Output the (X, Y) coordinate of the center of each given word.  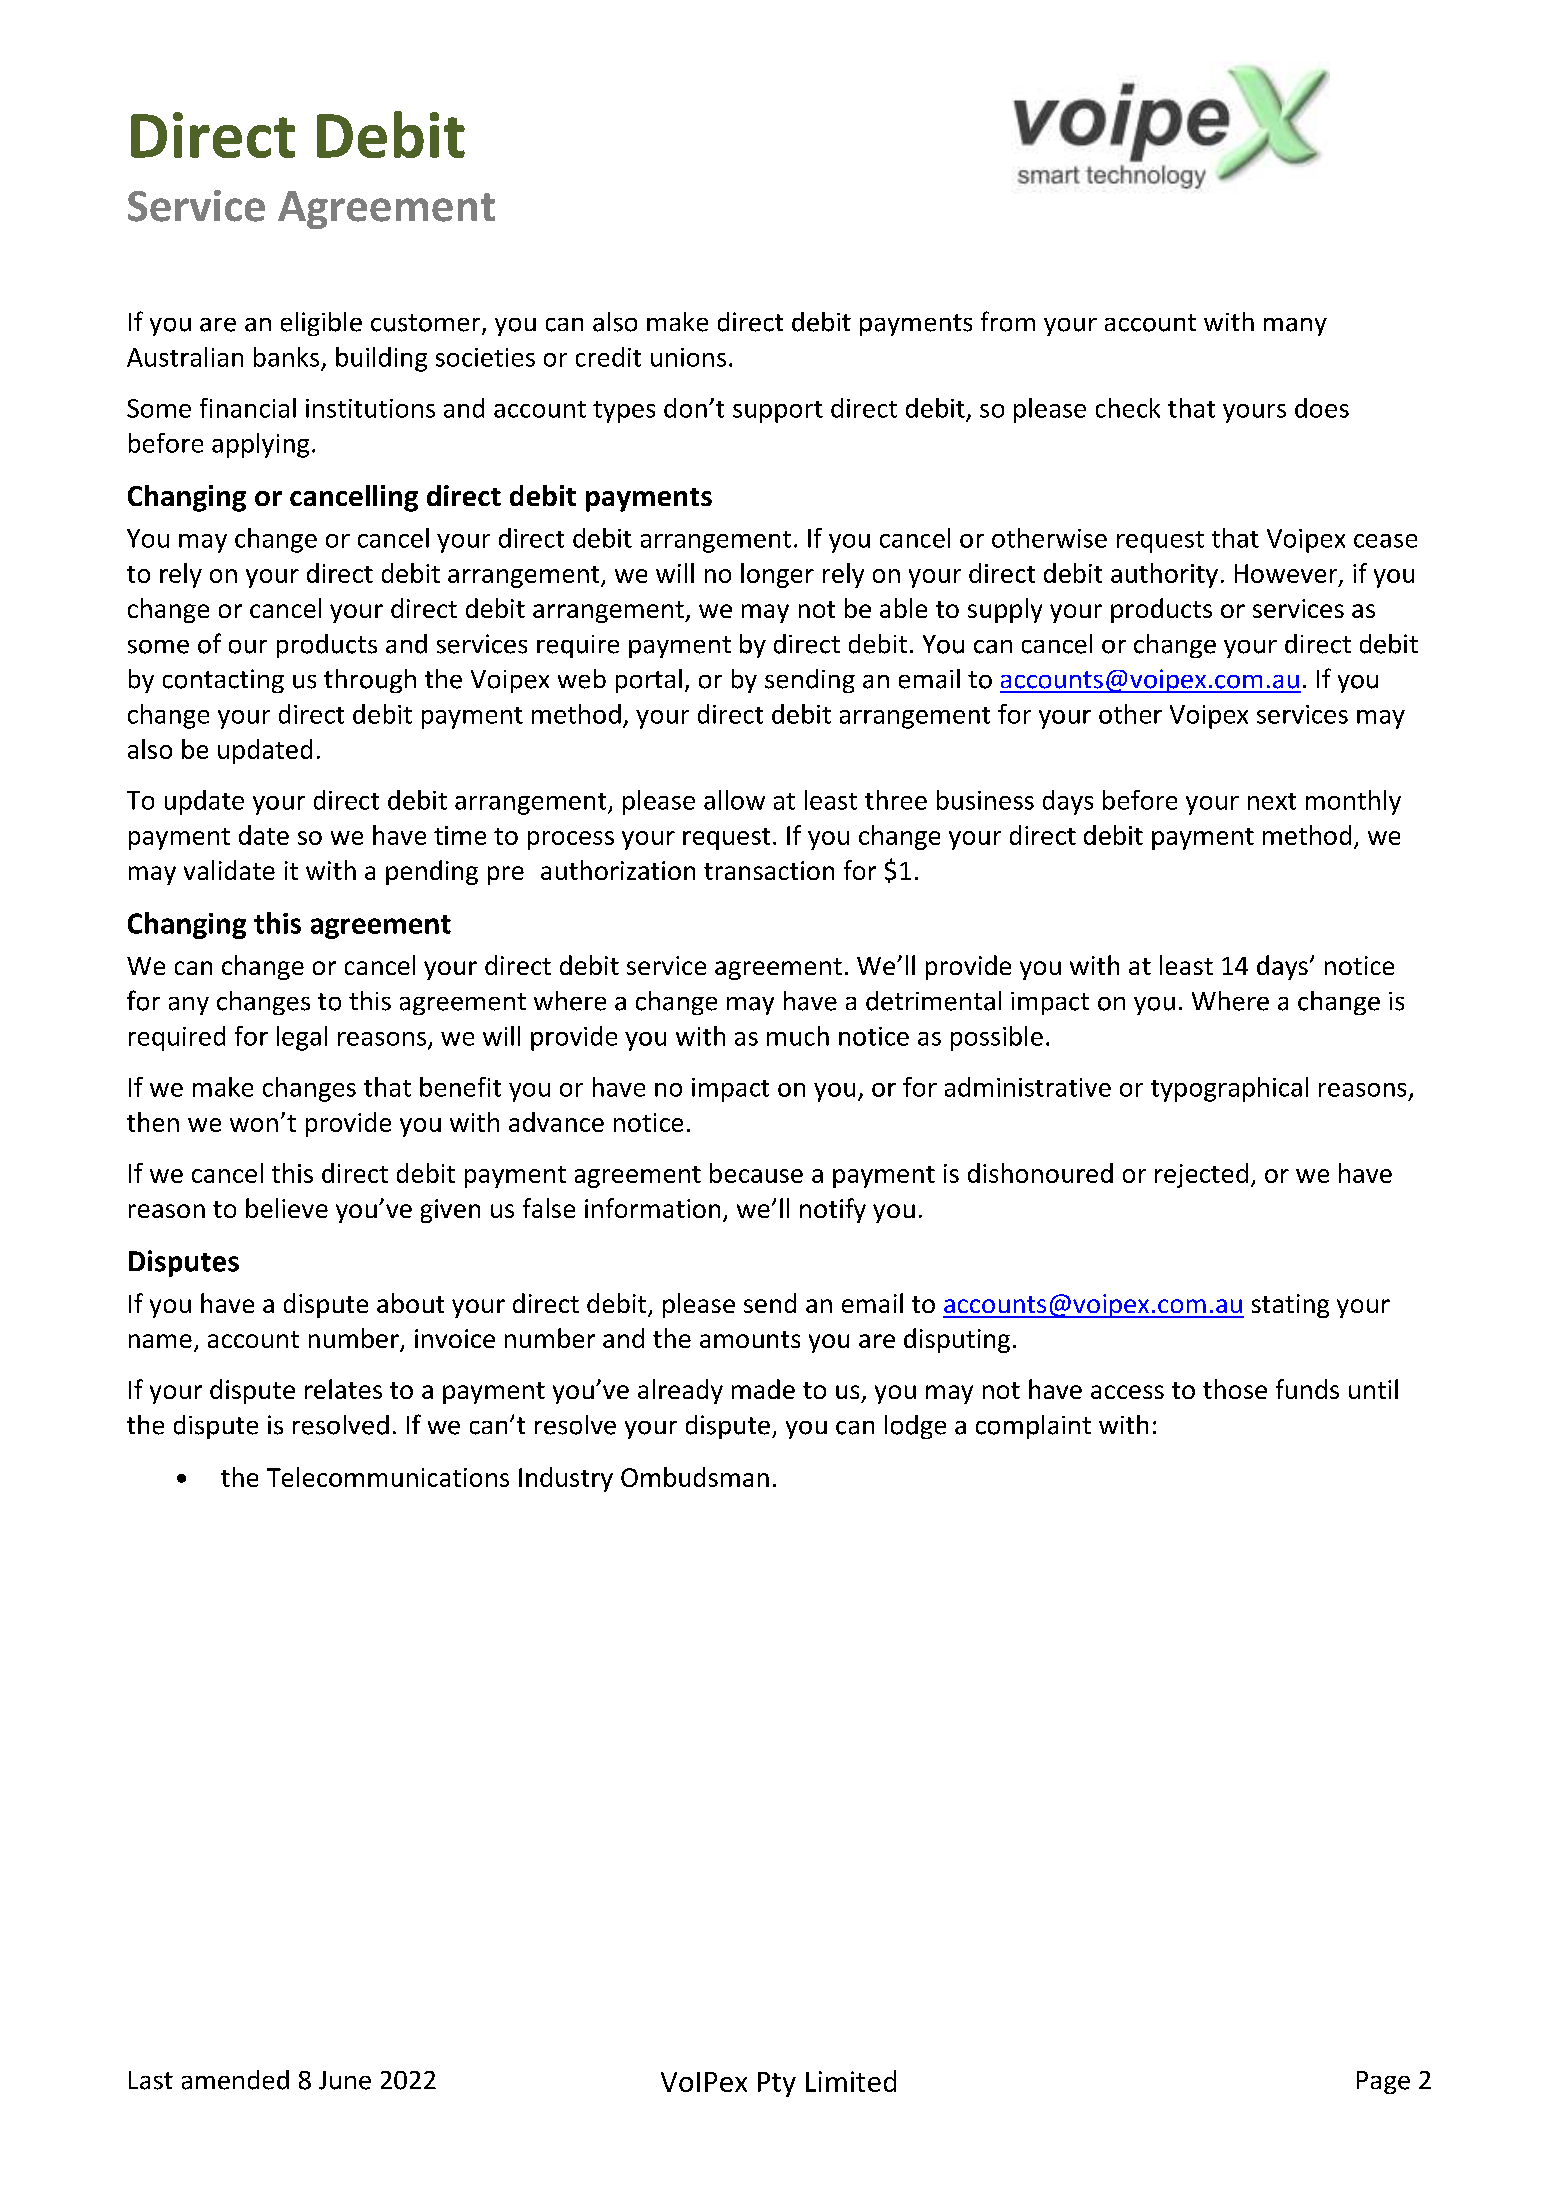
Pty (777, 2084)
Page (1383, 2082)
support (778, 412)
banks (286, 357)
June (345, 2080)
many (1295, 327)
